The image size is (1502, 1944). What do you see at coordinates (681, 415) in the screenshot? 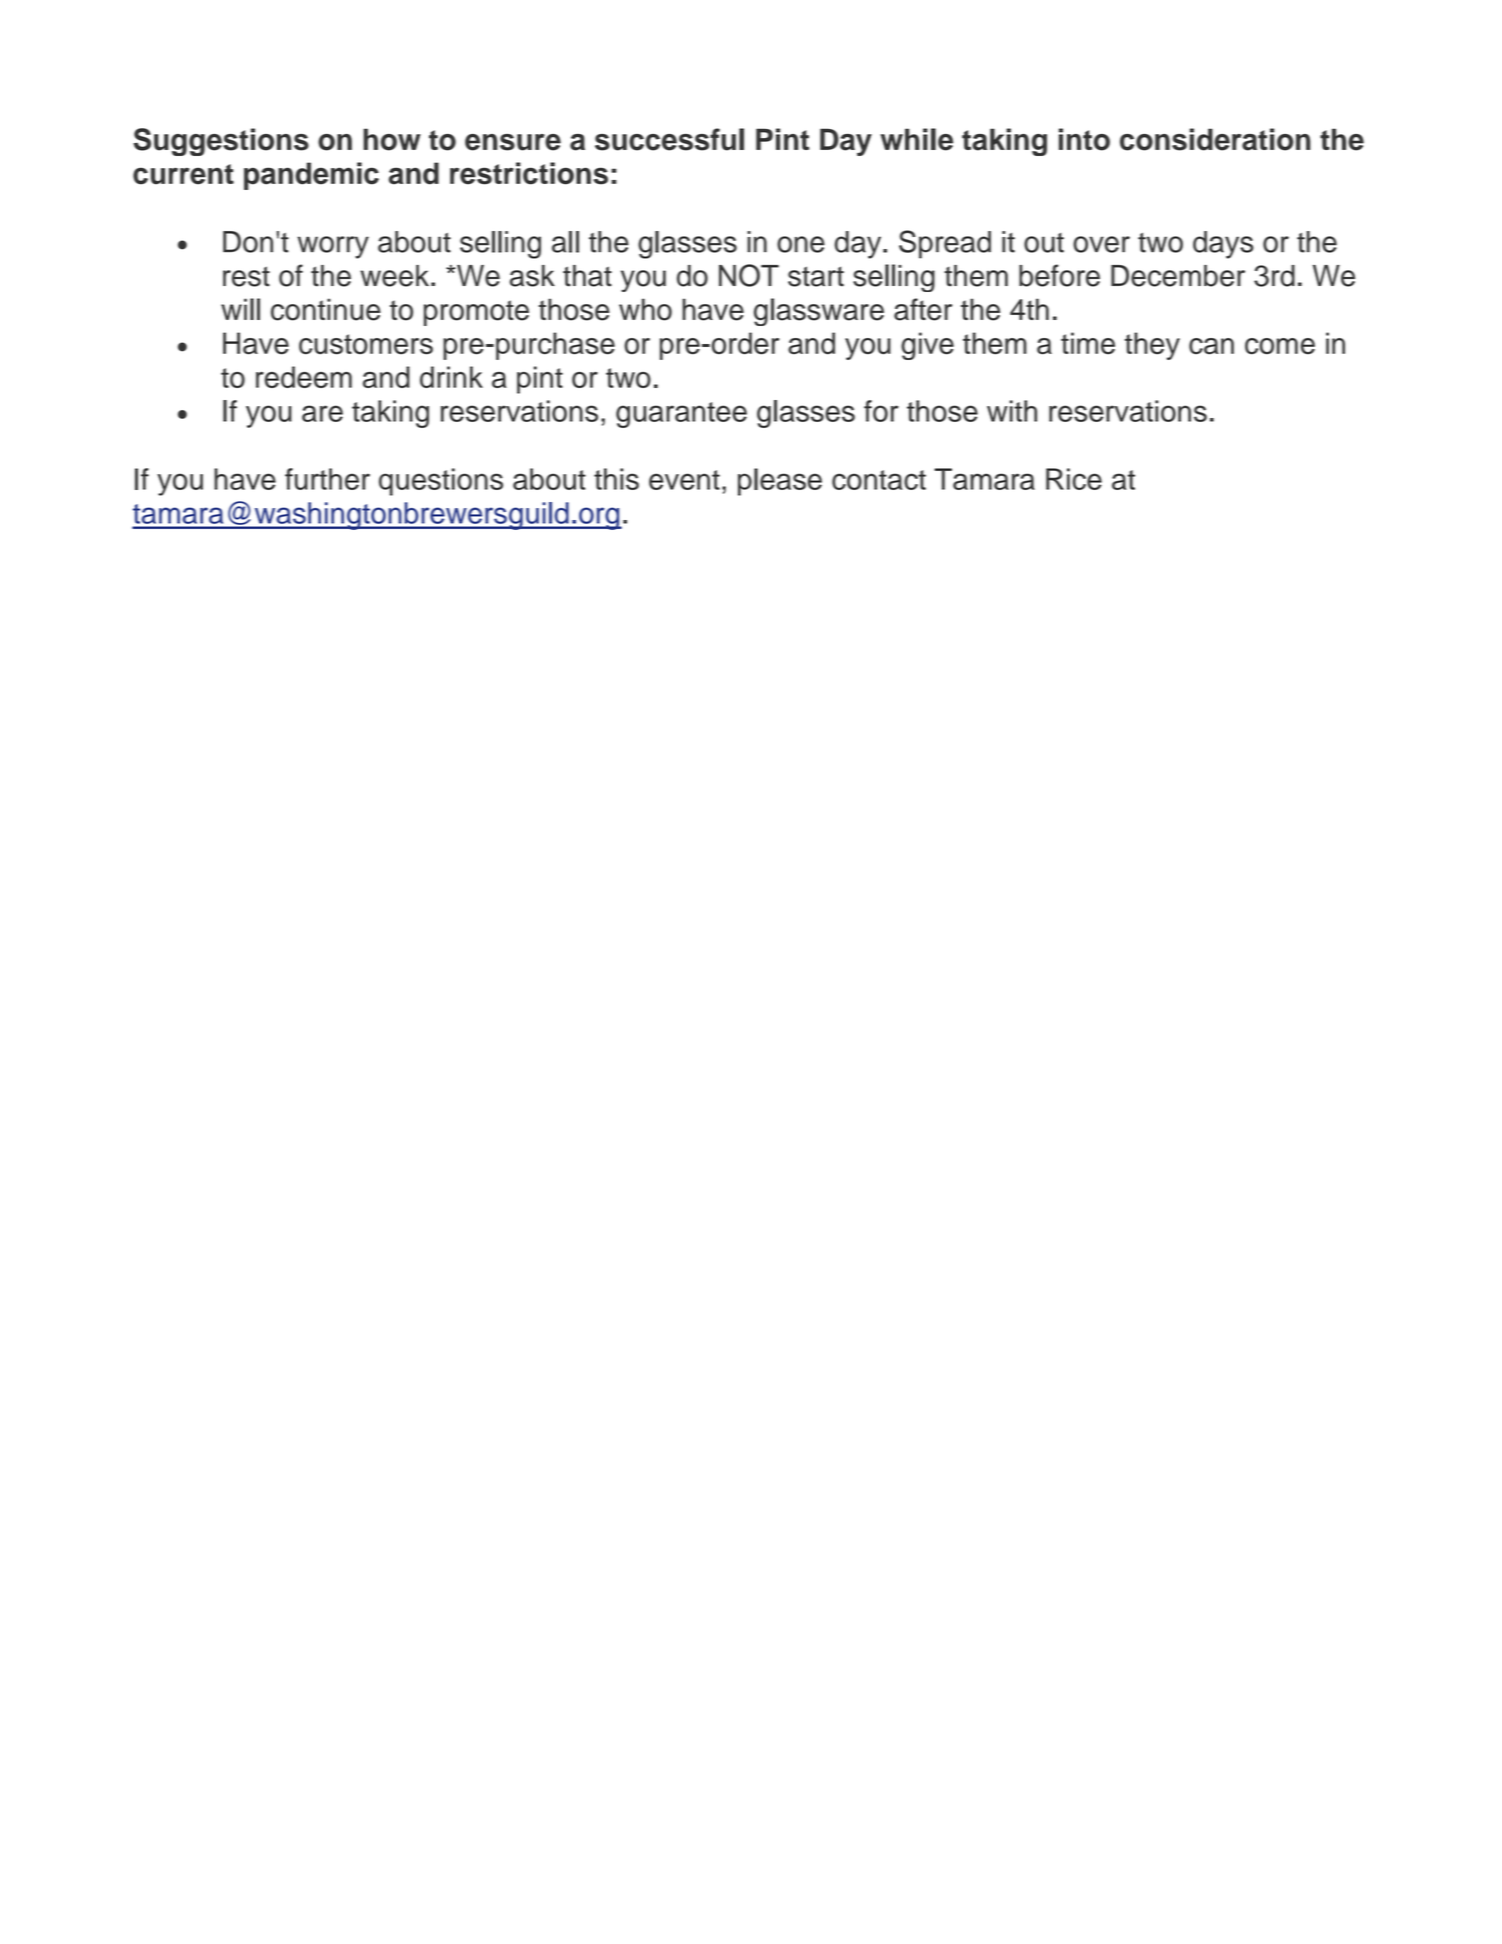
I see `guarantee` at bounding box center [681, 415].
